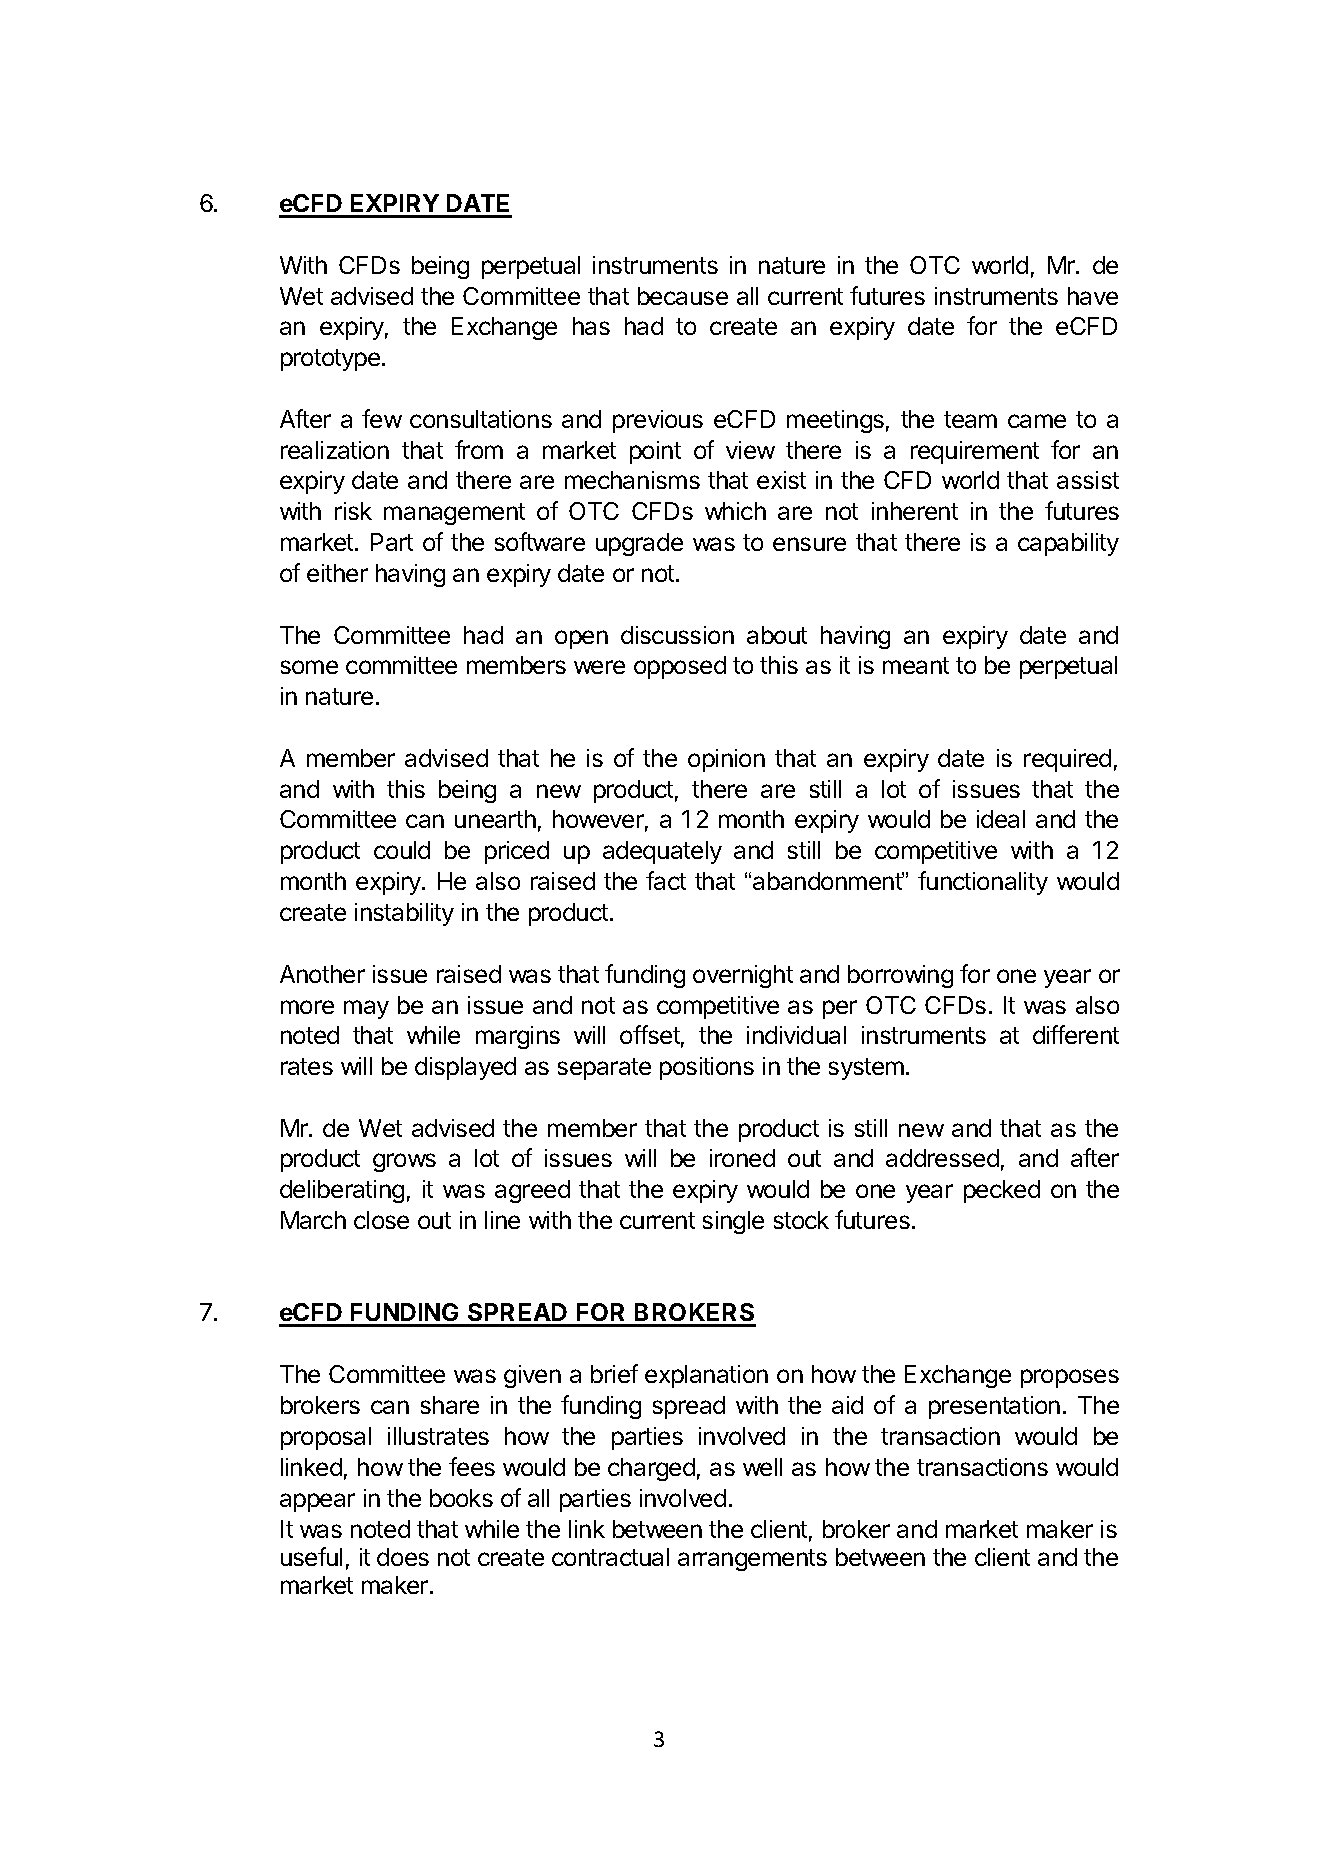 The height and width of the screenshot is (1864, 1319). What do you see at coordinates (366, 1009) in the screenshot?
I see `may` at bounding box center [366, 1009].
